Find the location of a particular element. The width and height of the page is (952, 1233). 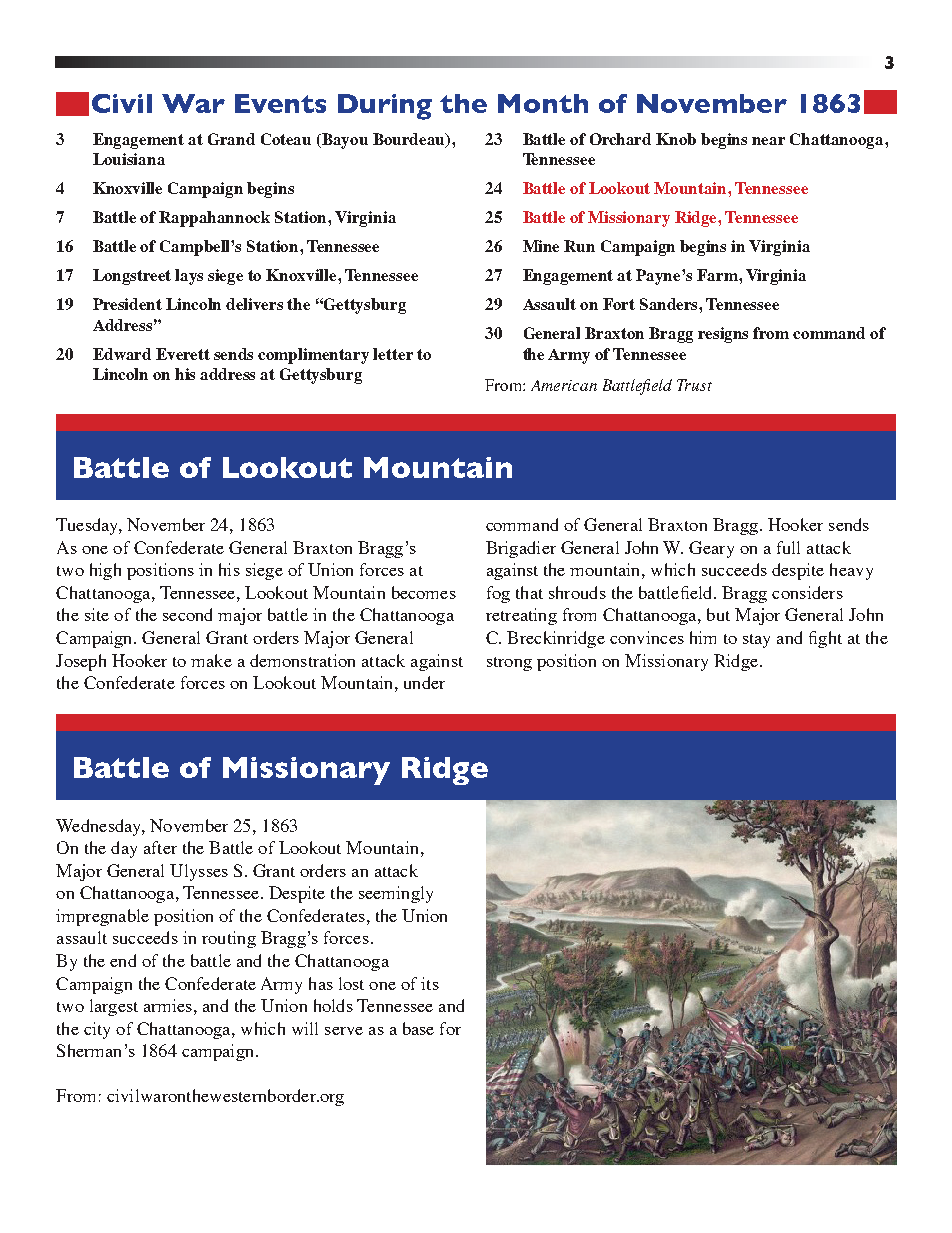

letter is located at coordinates (393, 354).
